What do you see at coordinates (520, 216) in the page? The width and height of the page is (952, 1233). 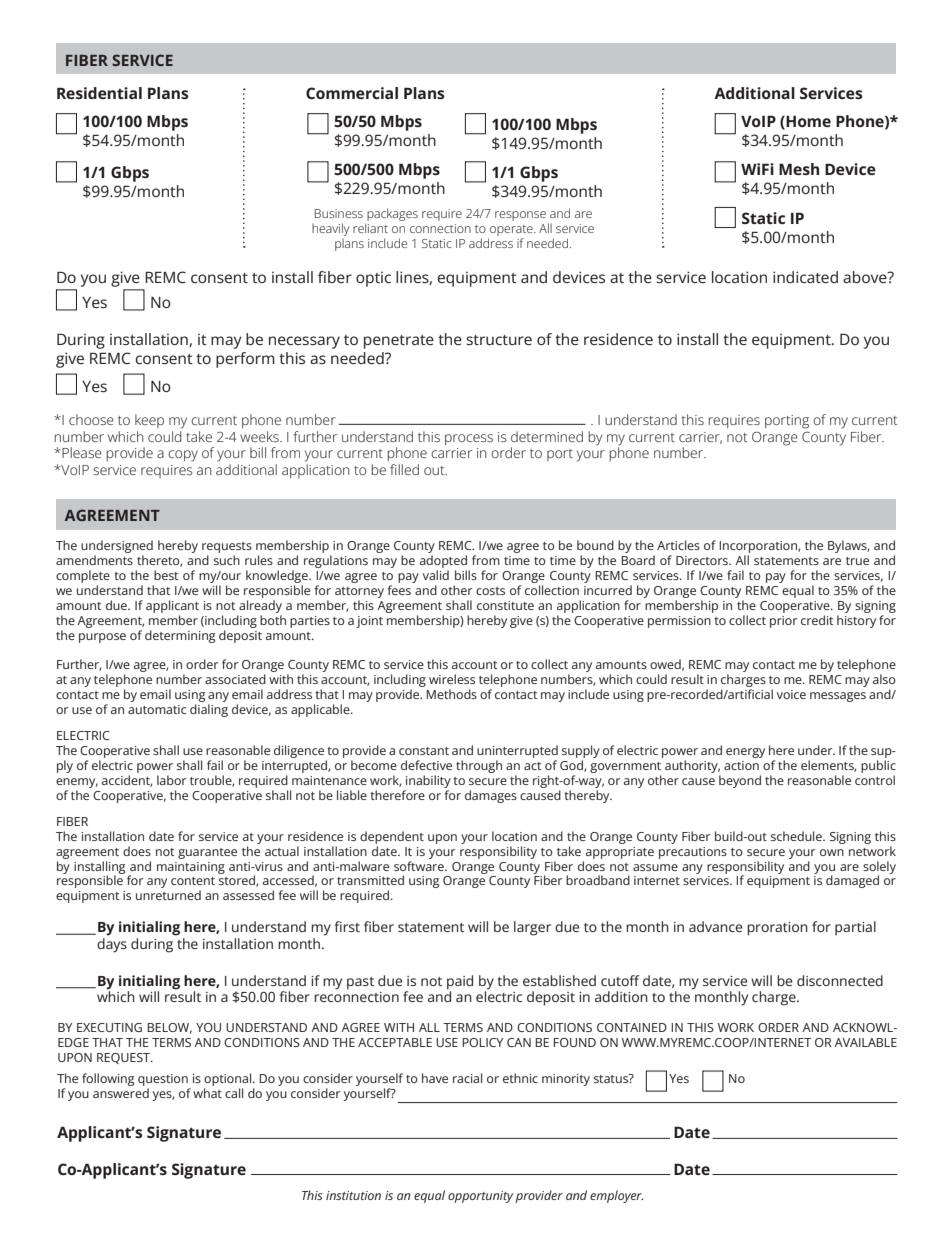 I see `response` at bounding box center [520, 216].
